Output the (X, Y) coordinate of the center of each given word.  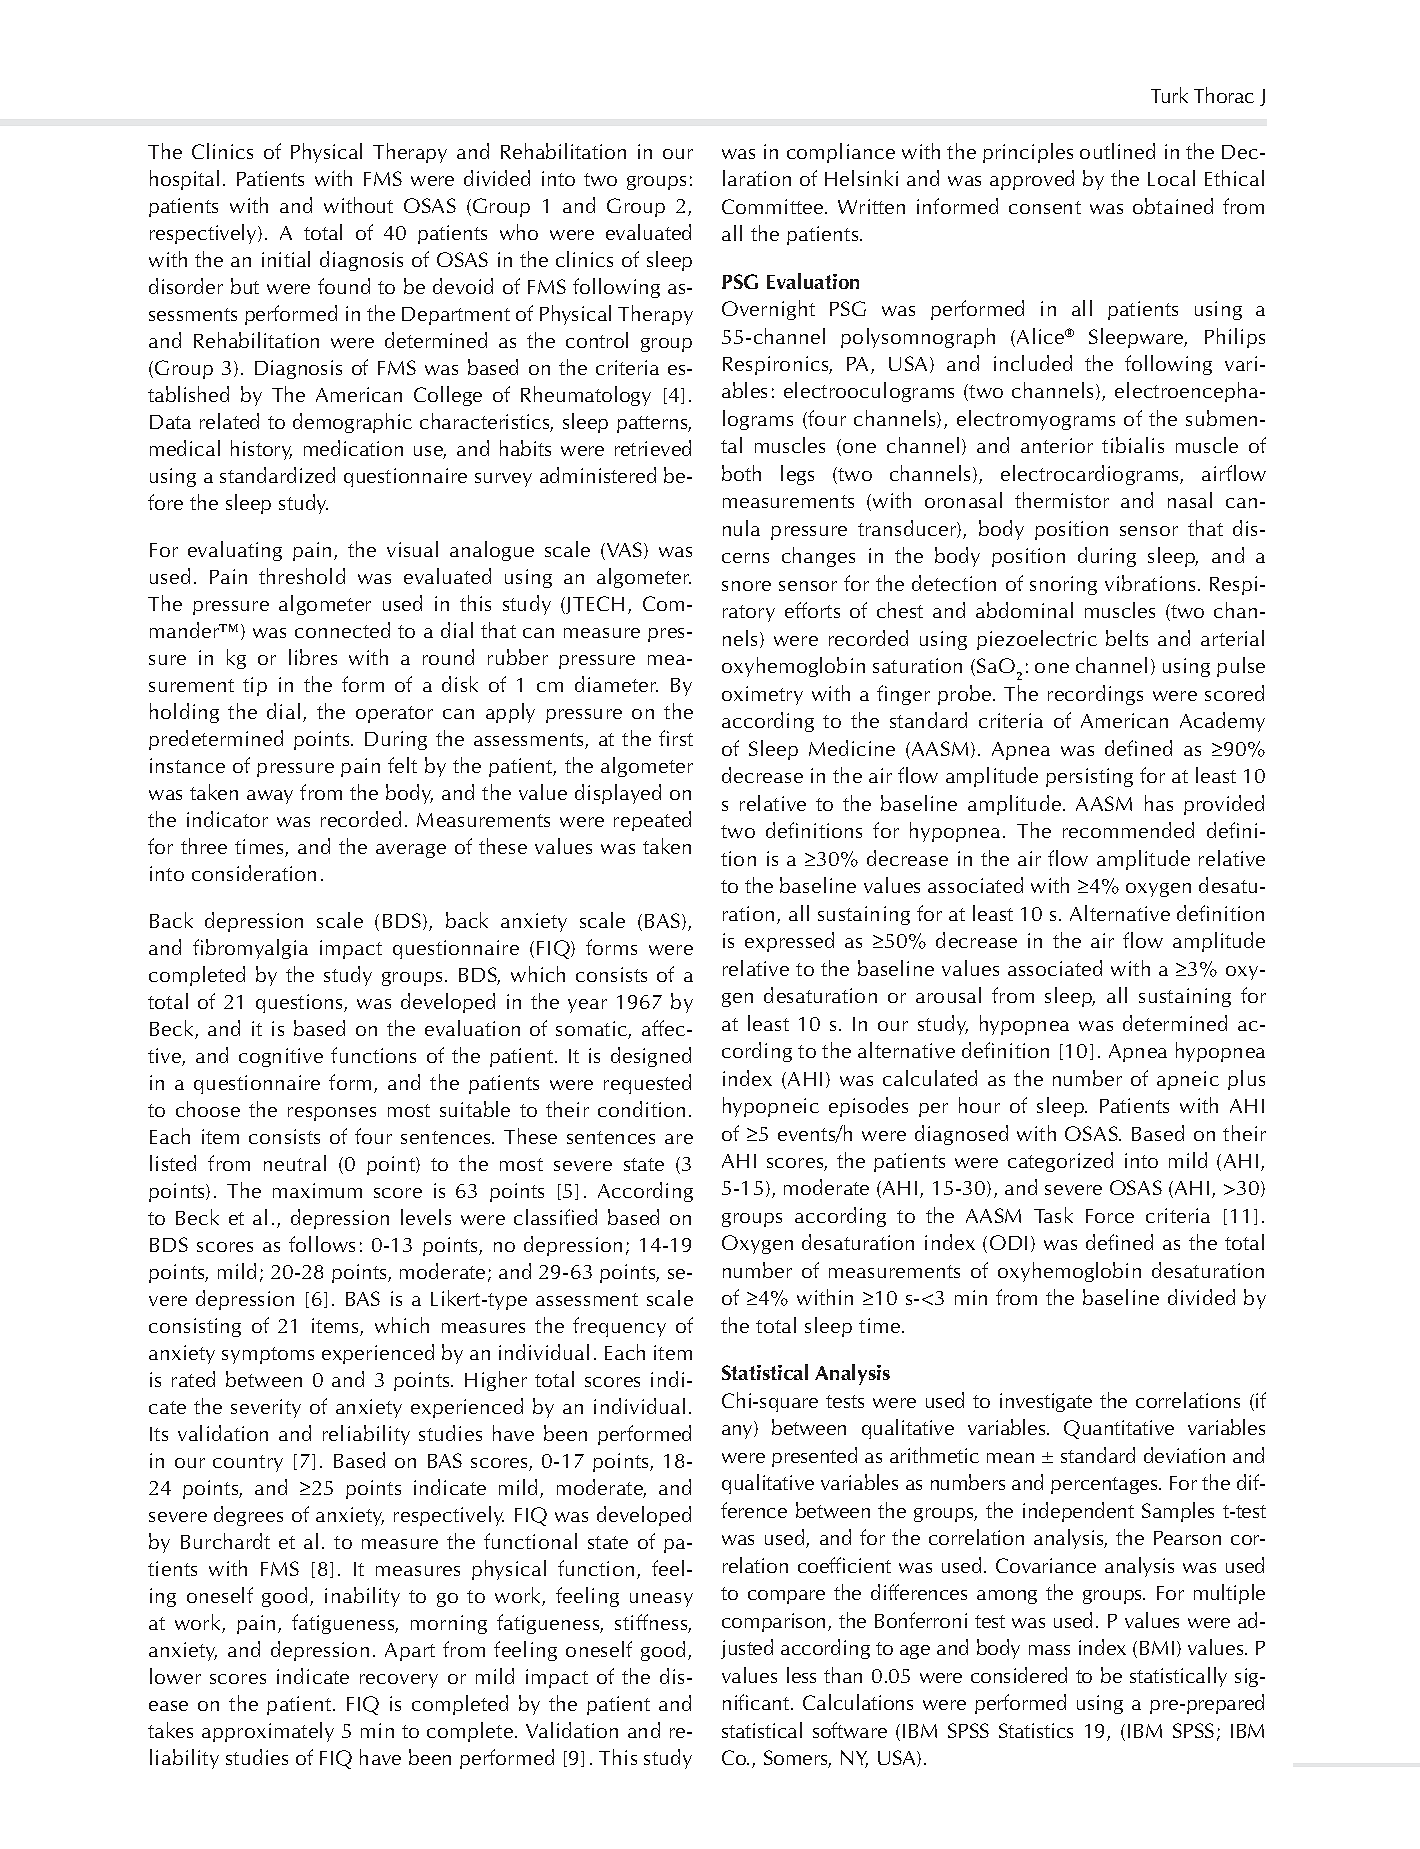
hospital (184, 180)
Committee (774, 206)
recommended (1128, 830)
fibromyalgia (250, 949)
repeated (652, 821)
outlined (1117, 151)
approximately (268, 1732)
